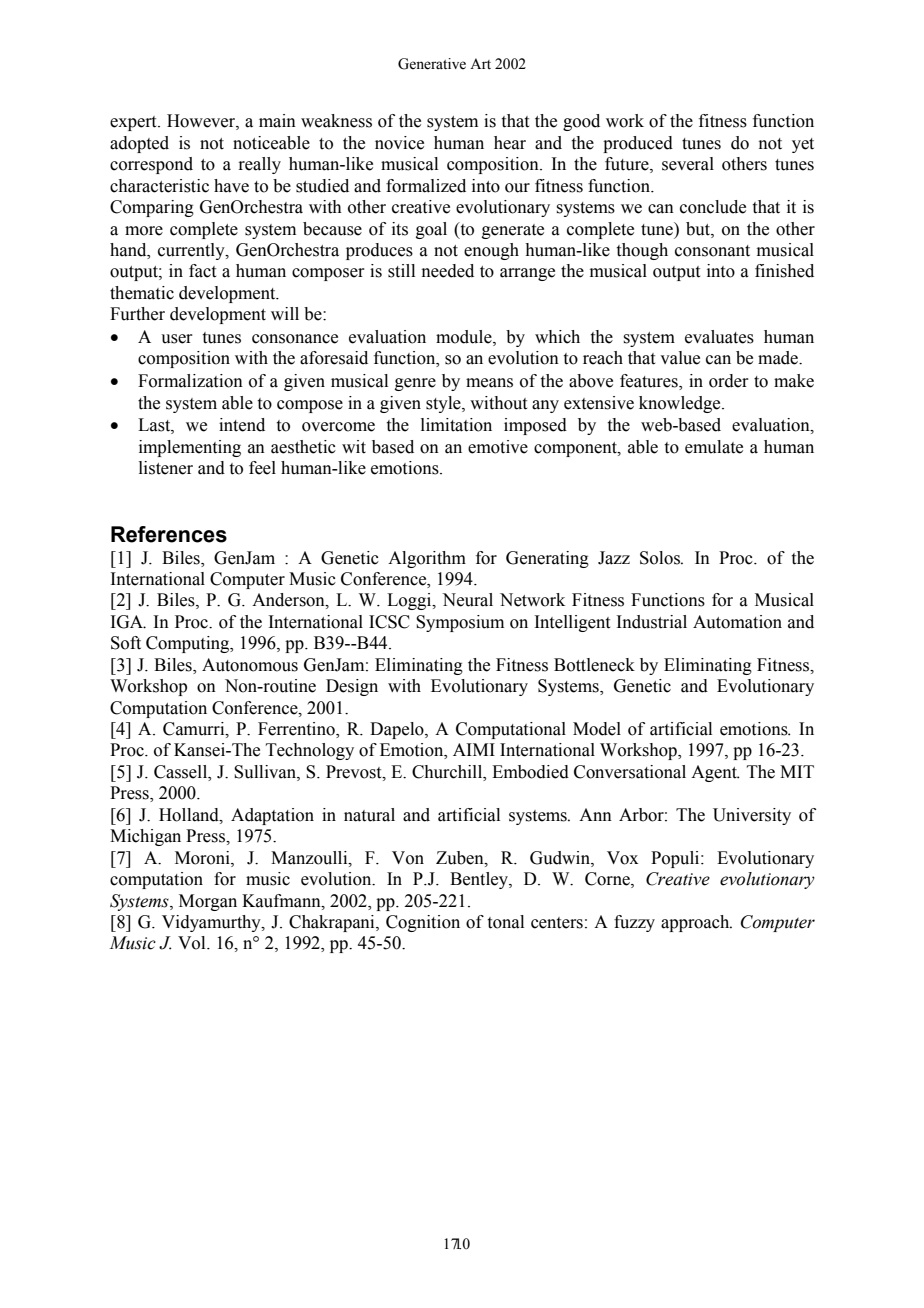  I want to click on main, so click(277, 121).
